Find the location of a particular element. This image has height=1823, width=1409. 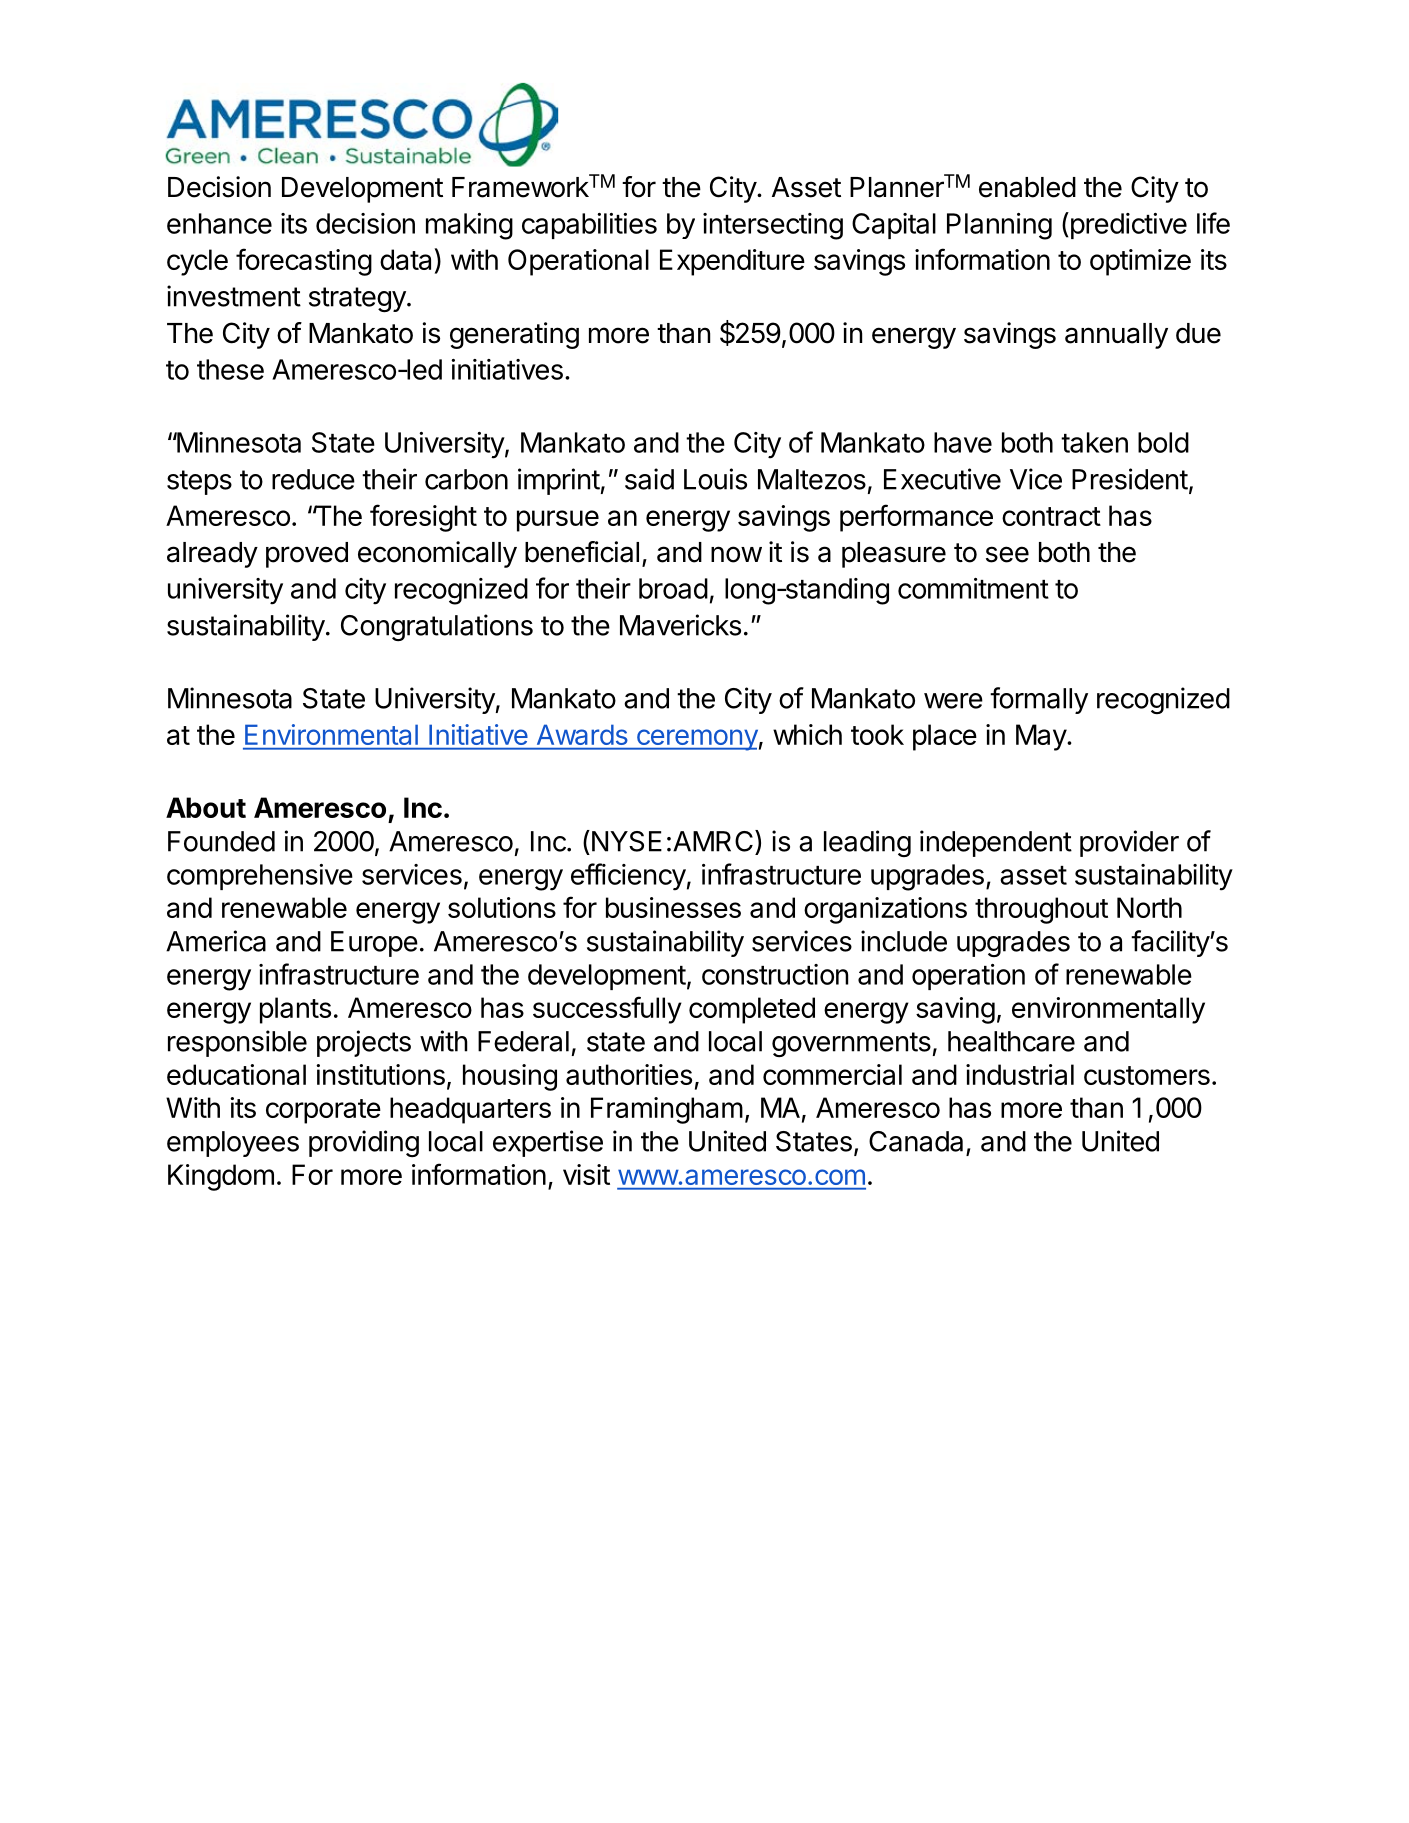

predictive is located at coordinates (1127, 225).
